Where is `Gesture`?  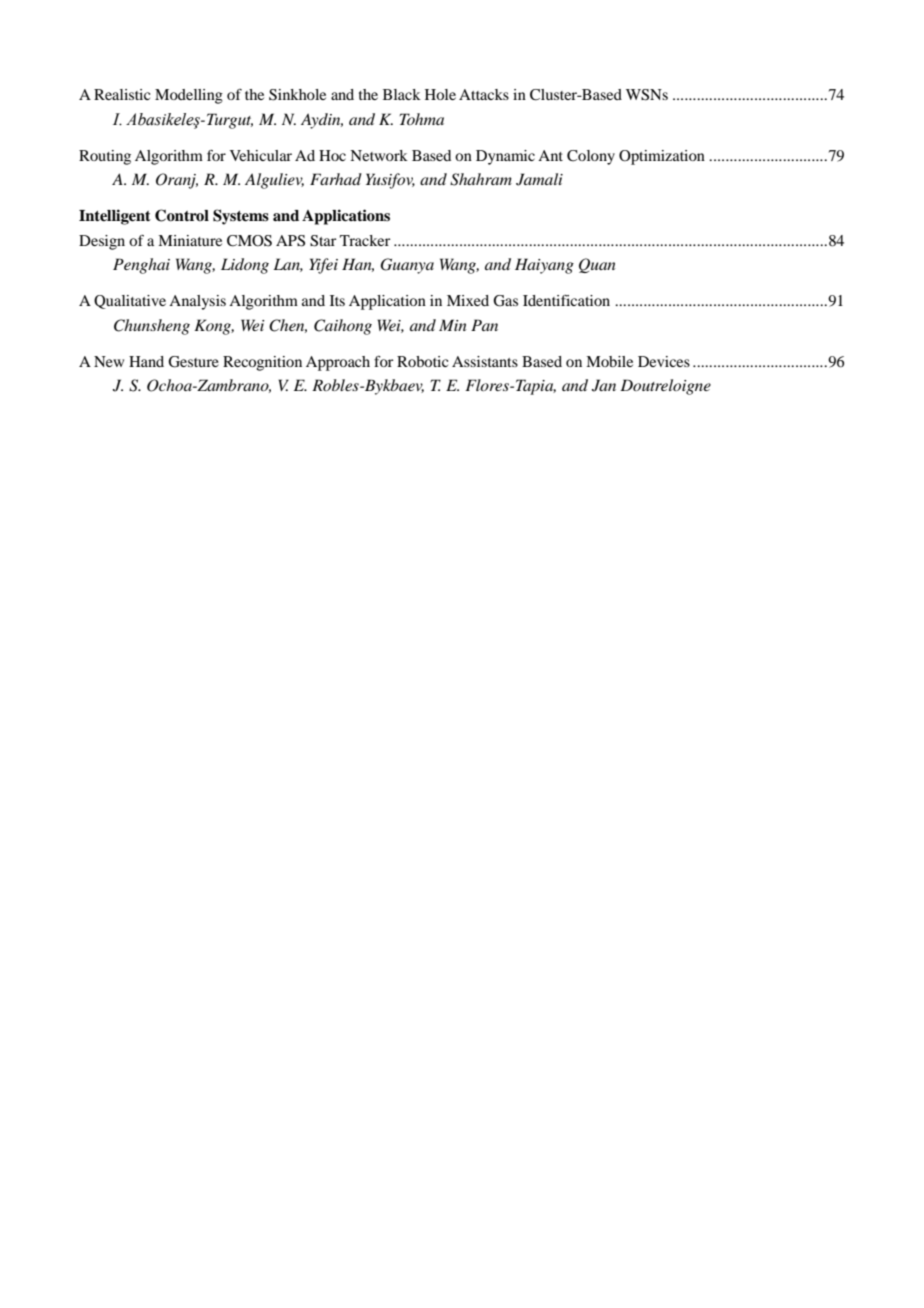 Gesture is located at coordinates (193, 362).
